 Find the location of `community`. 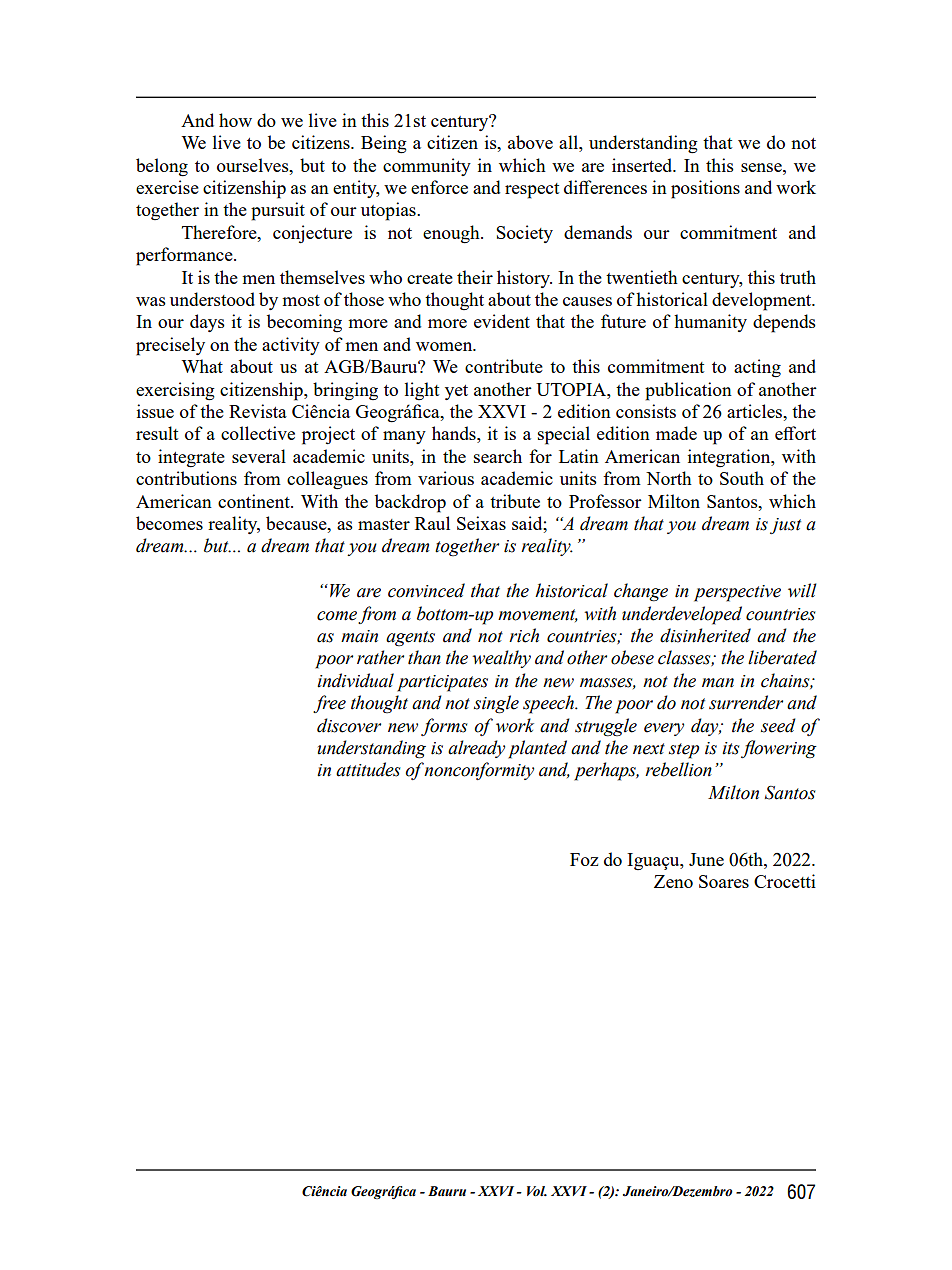

community is located at coordinates (427, 167).
